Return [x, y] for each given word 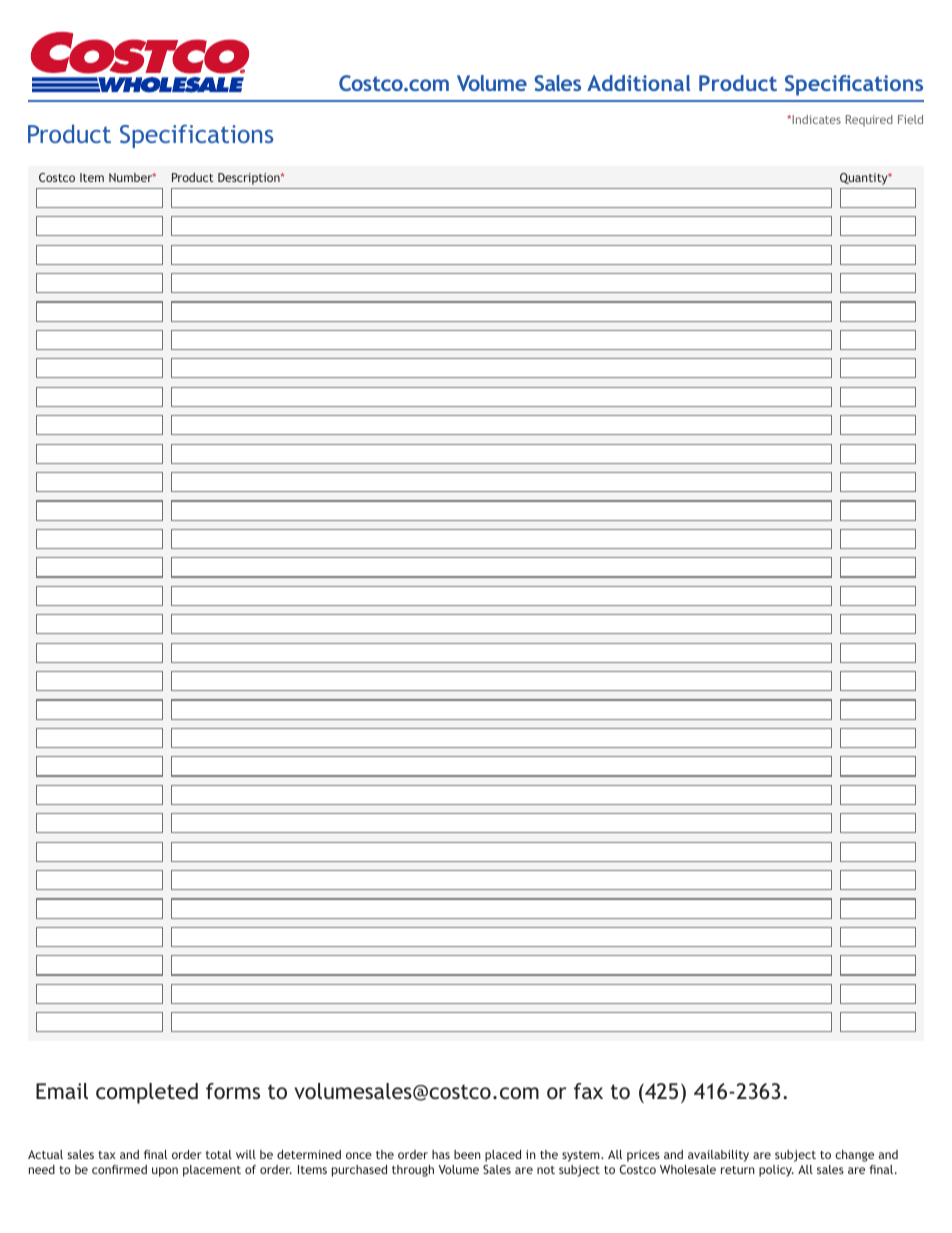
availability [718, 1156]
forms [233, 1091]
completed [147, 1093]
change [854, 1156]
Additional [638, 83]
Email [62, 1091]
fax [588, 1091]
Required [869, 121]
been [467, 1154]
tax [107, 1155]
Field [910, 119]
